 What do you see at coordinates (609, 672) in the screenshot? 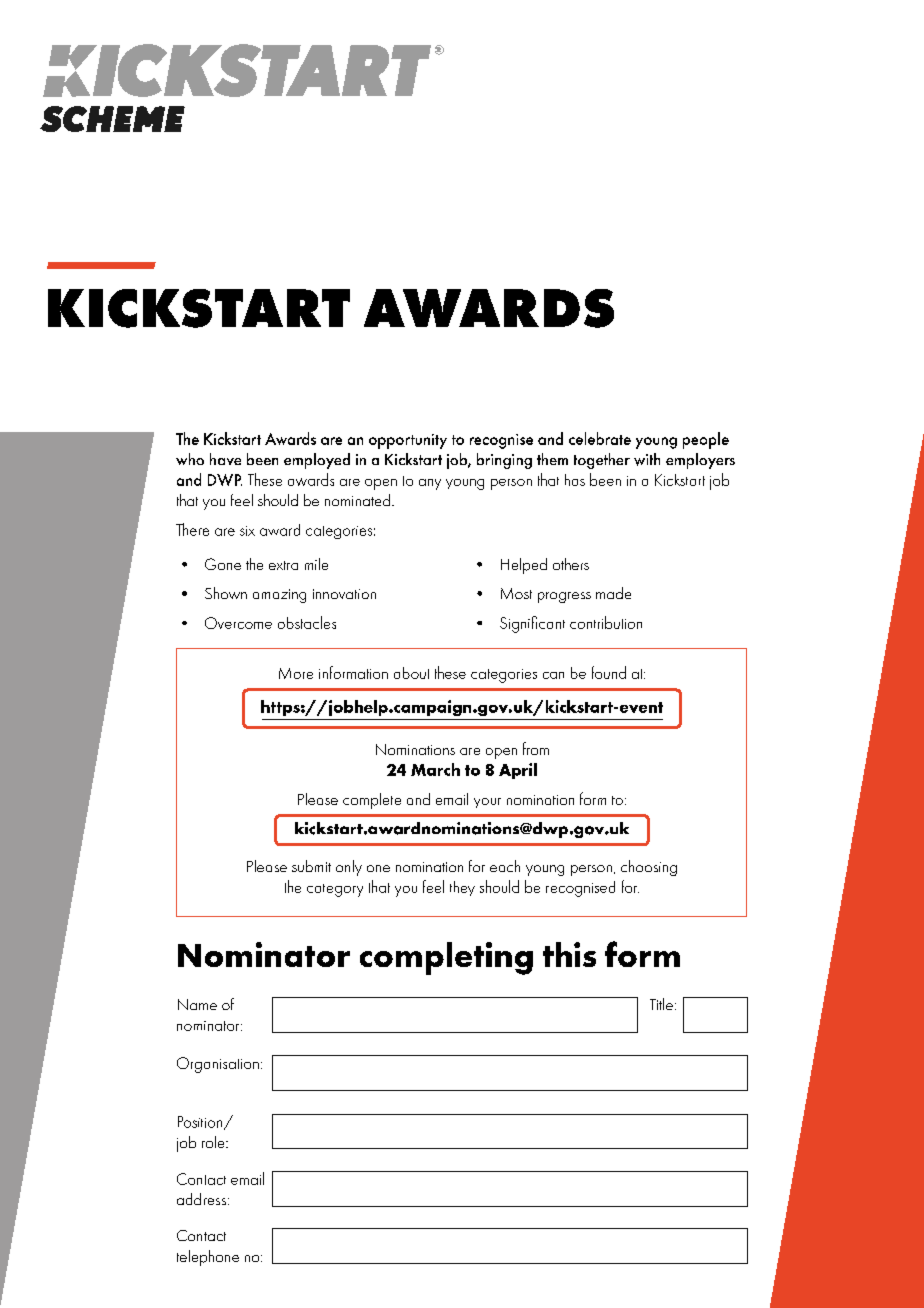
I see `found` at bounding box center [609, 672].
